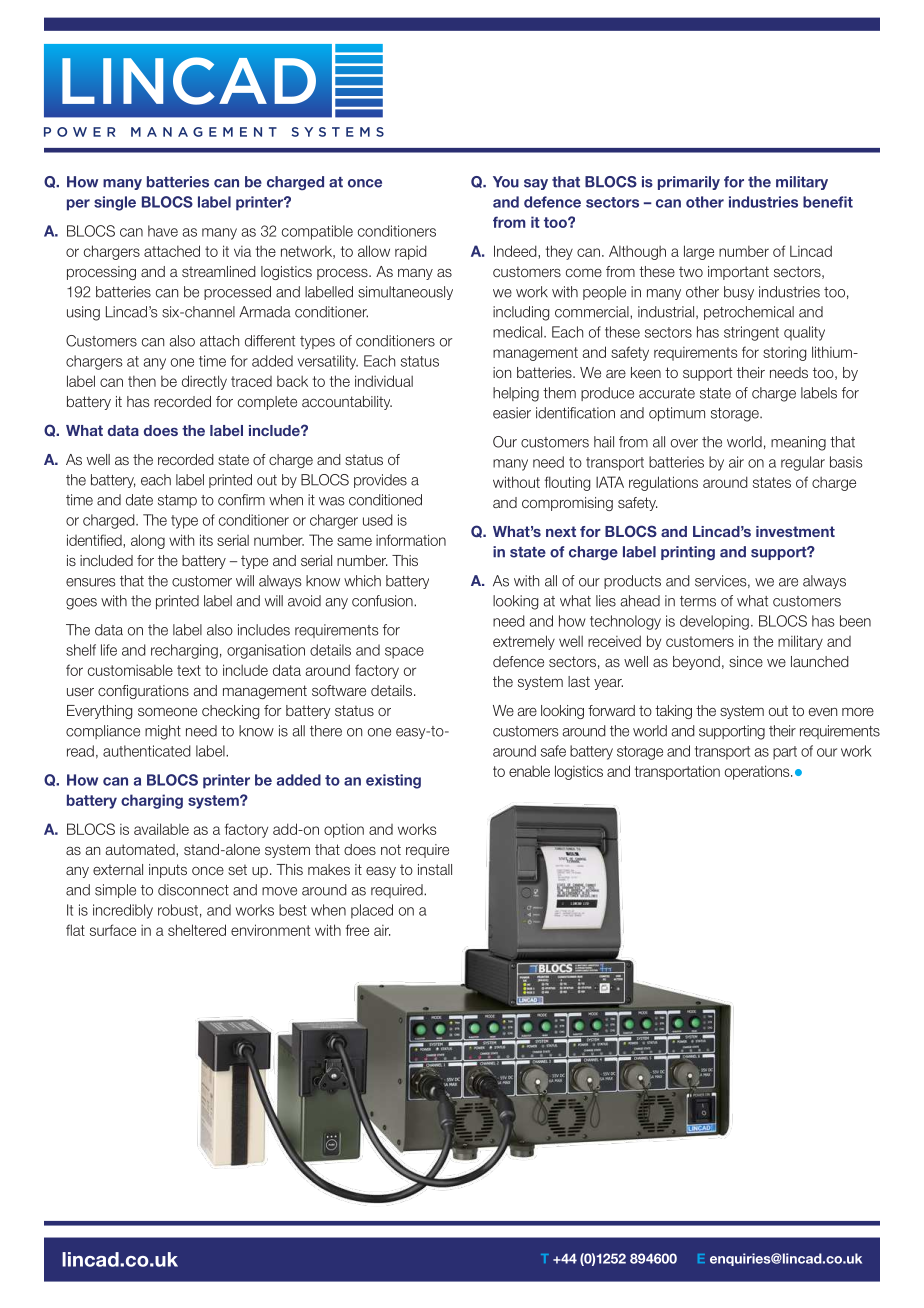 Image resolution: width=924 pixels, height=1308 pixels. Describe the element at coordinates (163, 732) in the screenshot. I see `might` at that location.
